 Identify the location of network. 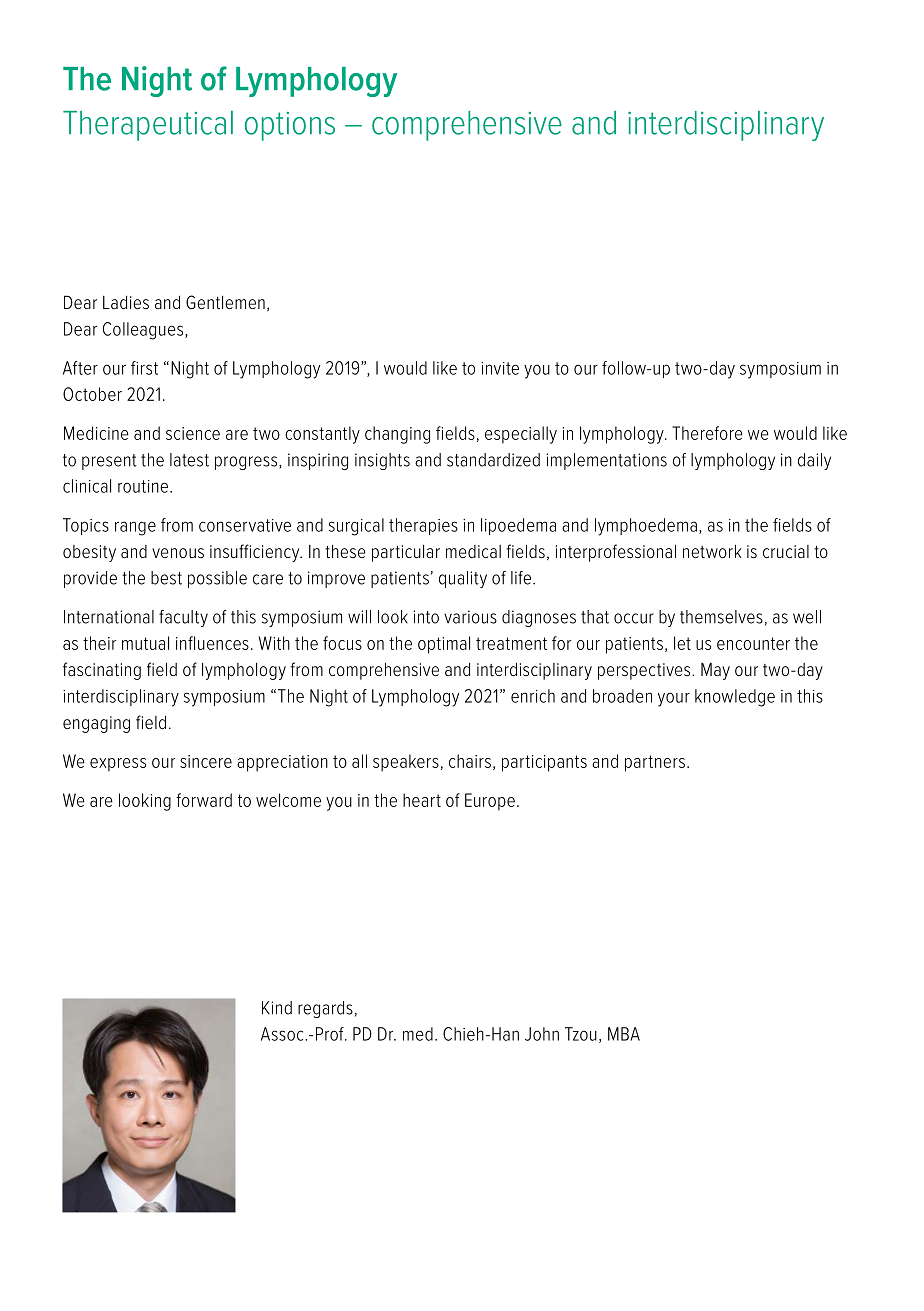
(712, 551).
